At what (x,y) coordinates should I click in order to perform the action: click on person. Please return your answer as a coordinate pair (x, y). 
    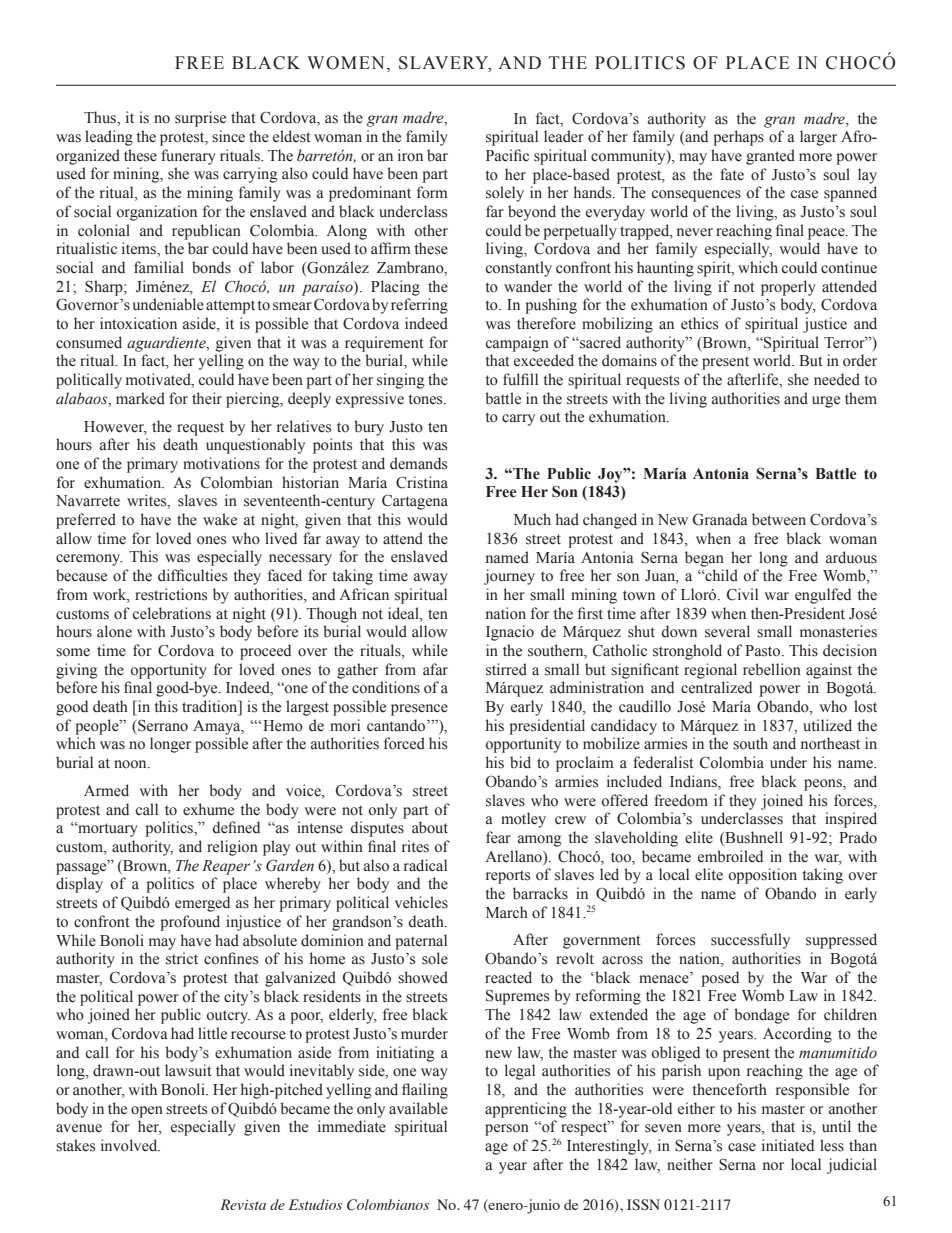
    Looking at the image, I should click on (507, 1130).
